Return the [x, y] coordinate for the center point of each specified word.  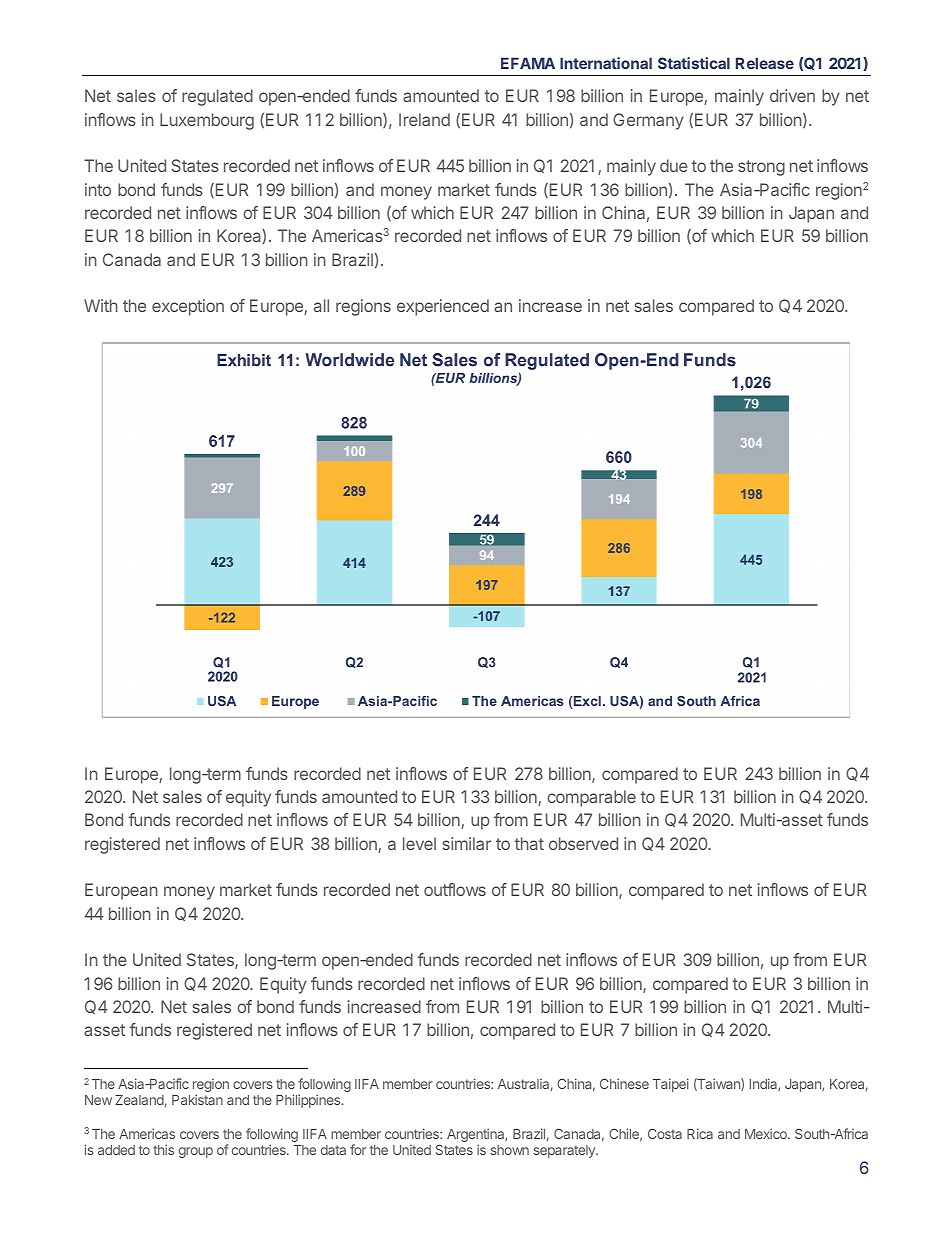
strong [761, 168]
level [419, 843]
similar [467, 843]
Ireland [424, 119]
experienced [443, 307]
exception [188, 307]
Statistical [694, 63]
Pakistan [197, 1099]
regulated [217, 97]
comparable [591, 798]
